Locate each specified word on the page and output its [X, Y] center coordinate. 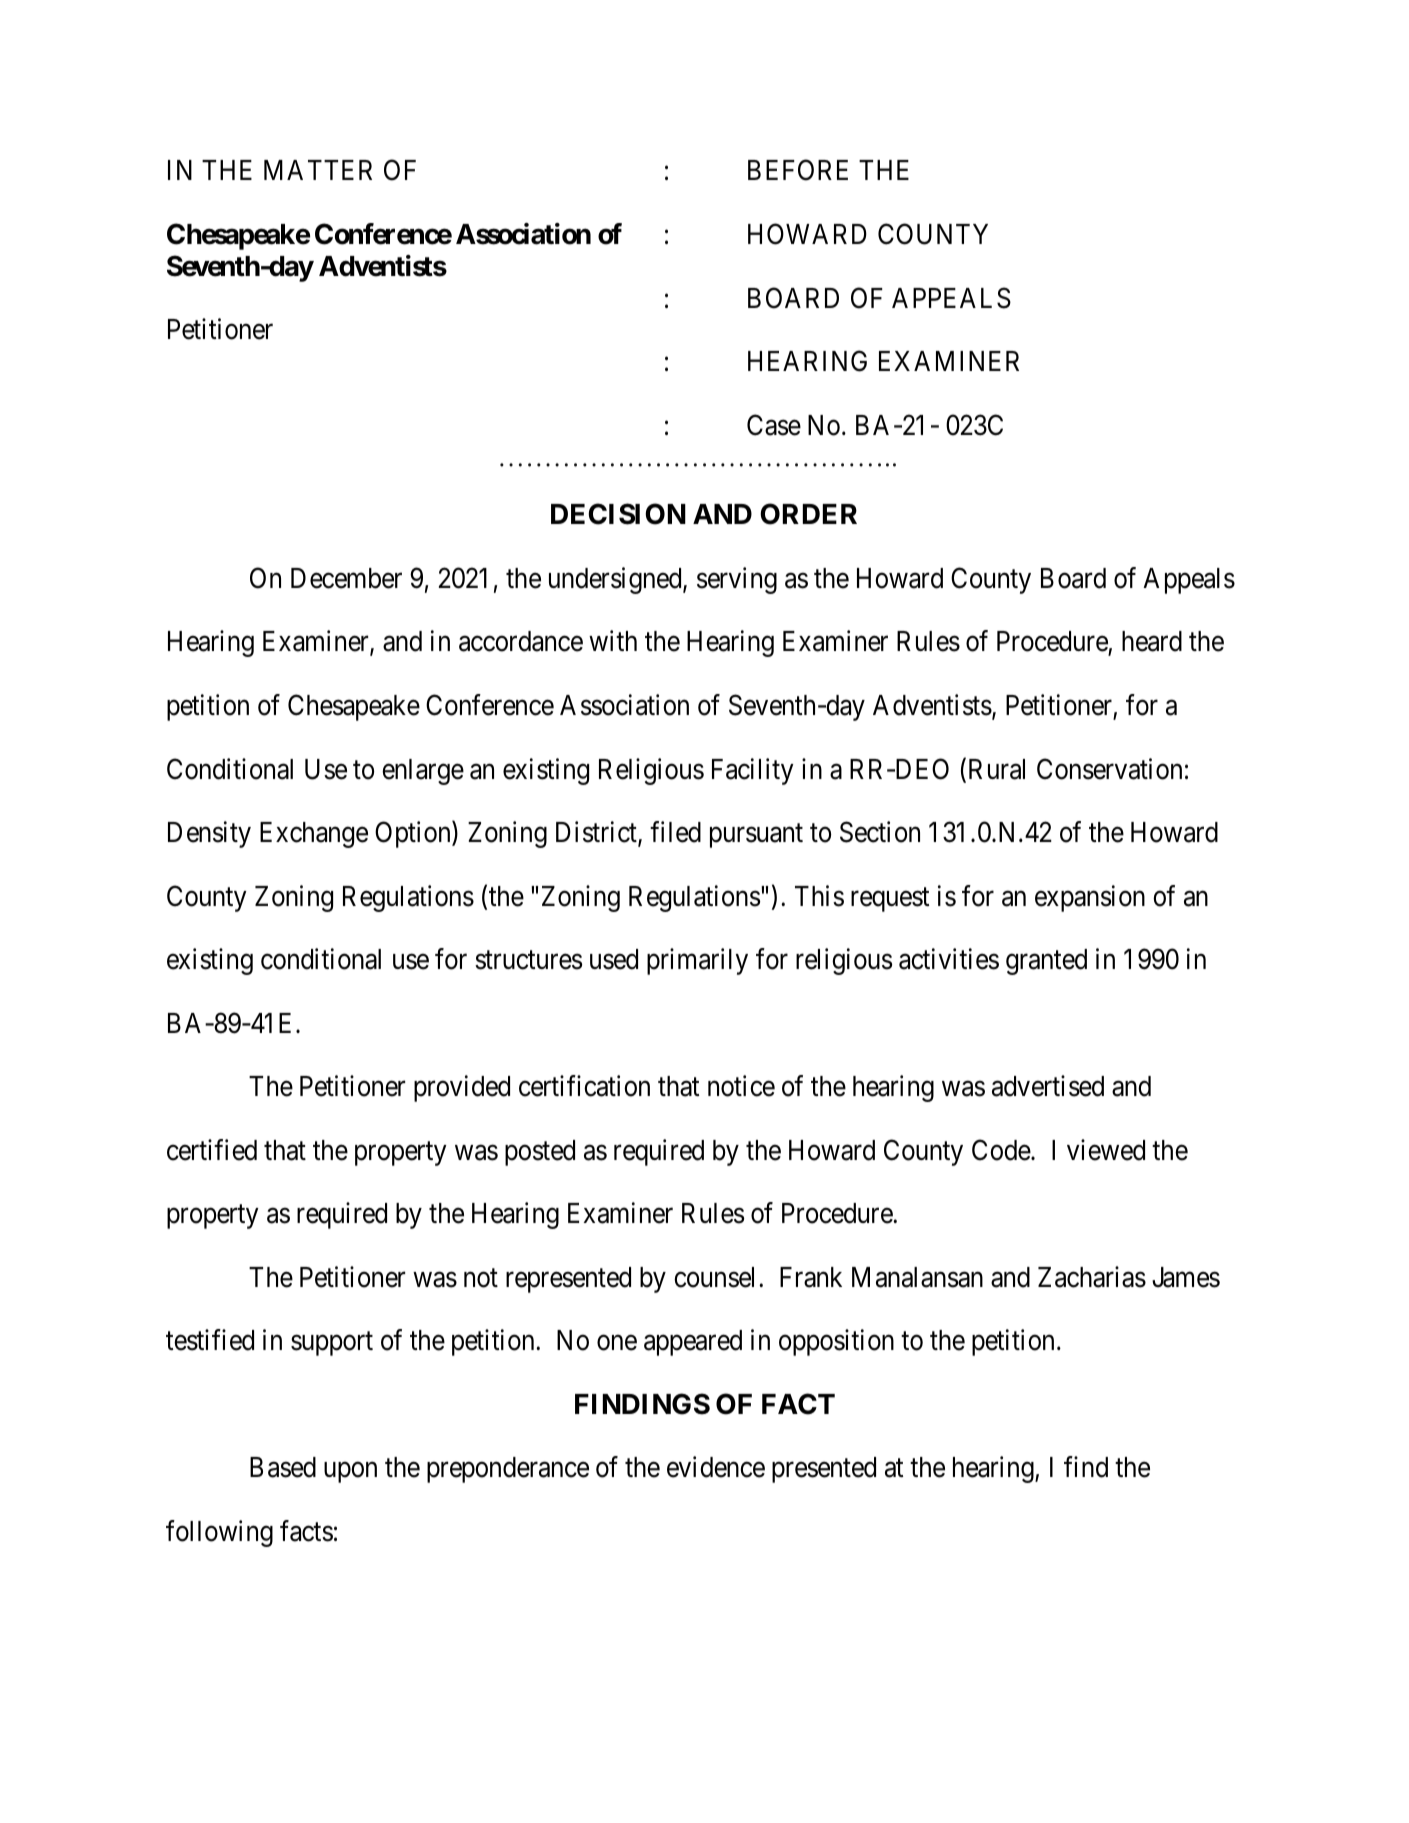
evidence [716, 1467]
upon [350, 1473]
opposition [836, 1343]
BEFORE [798, 170]
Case [774, 425]
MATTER [318, 170]
